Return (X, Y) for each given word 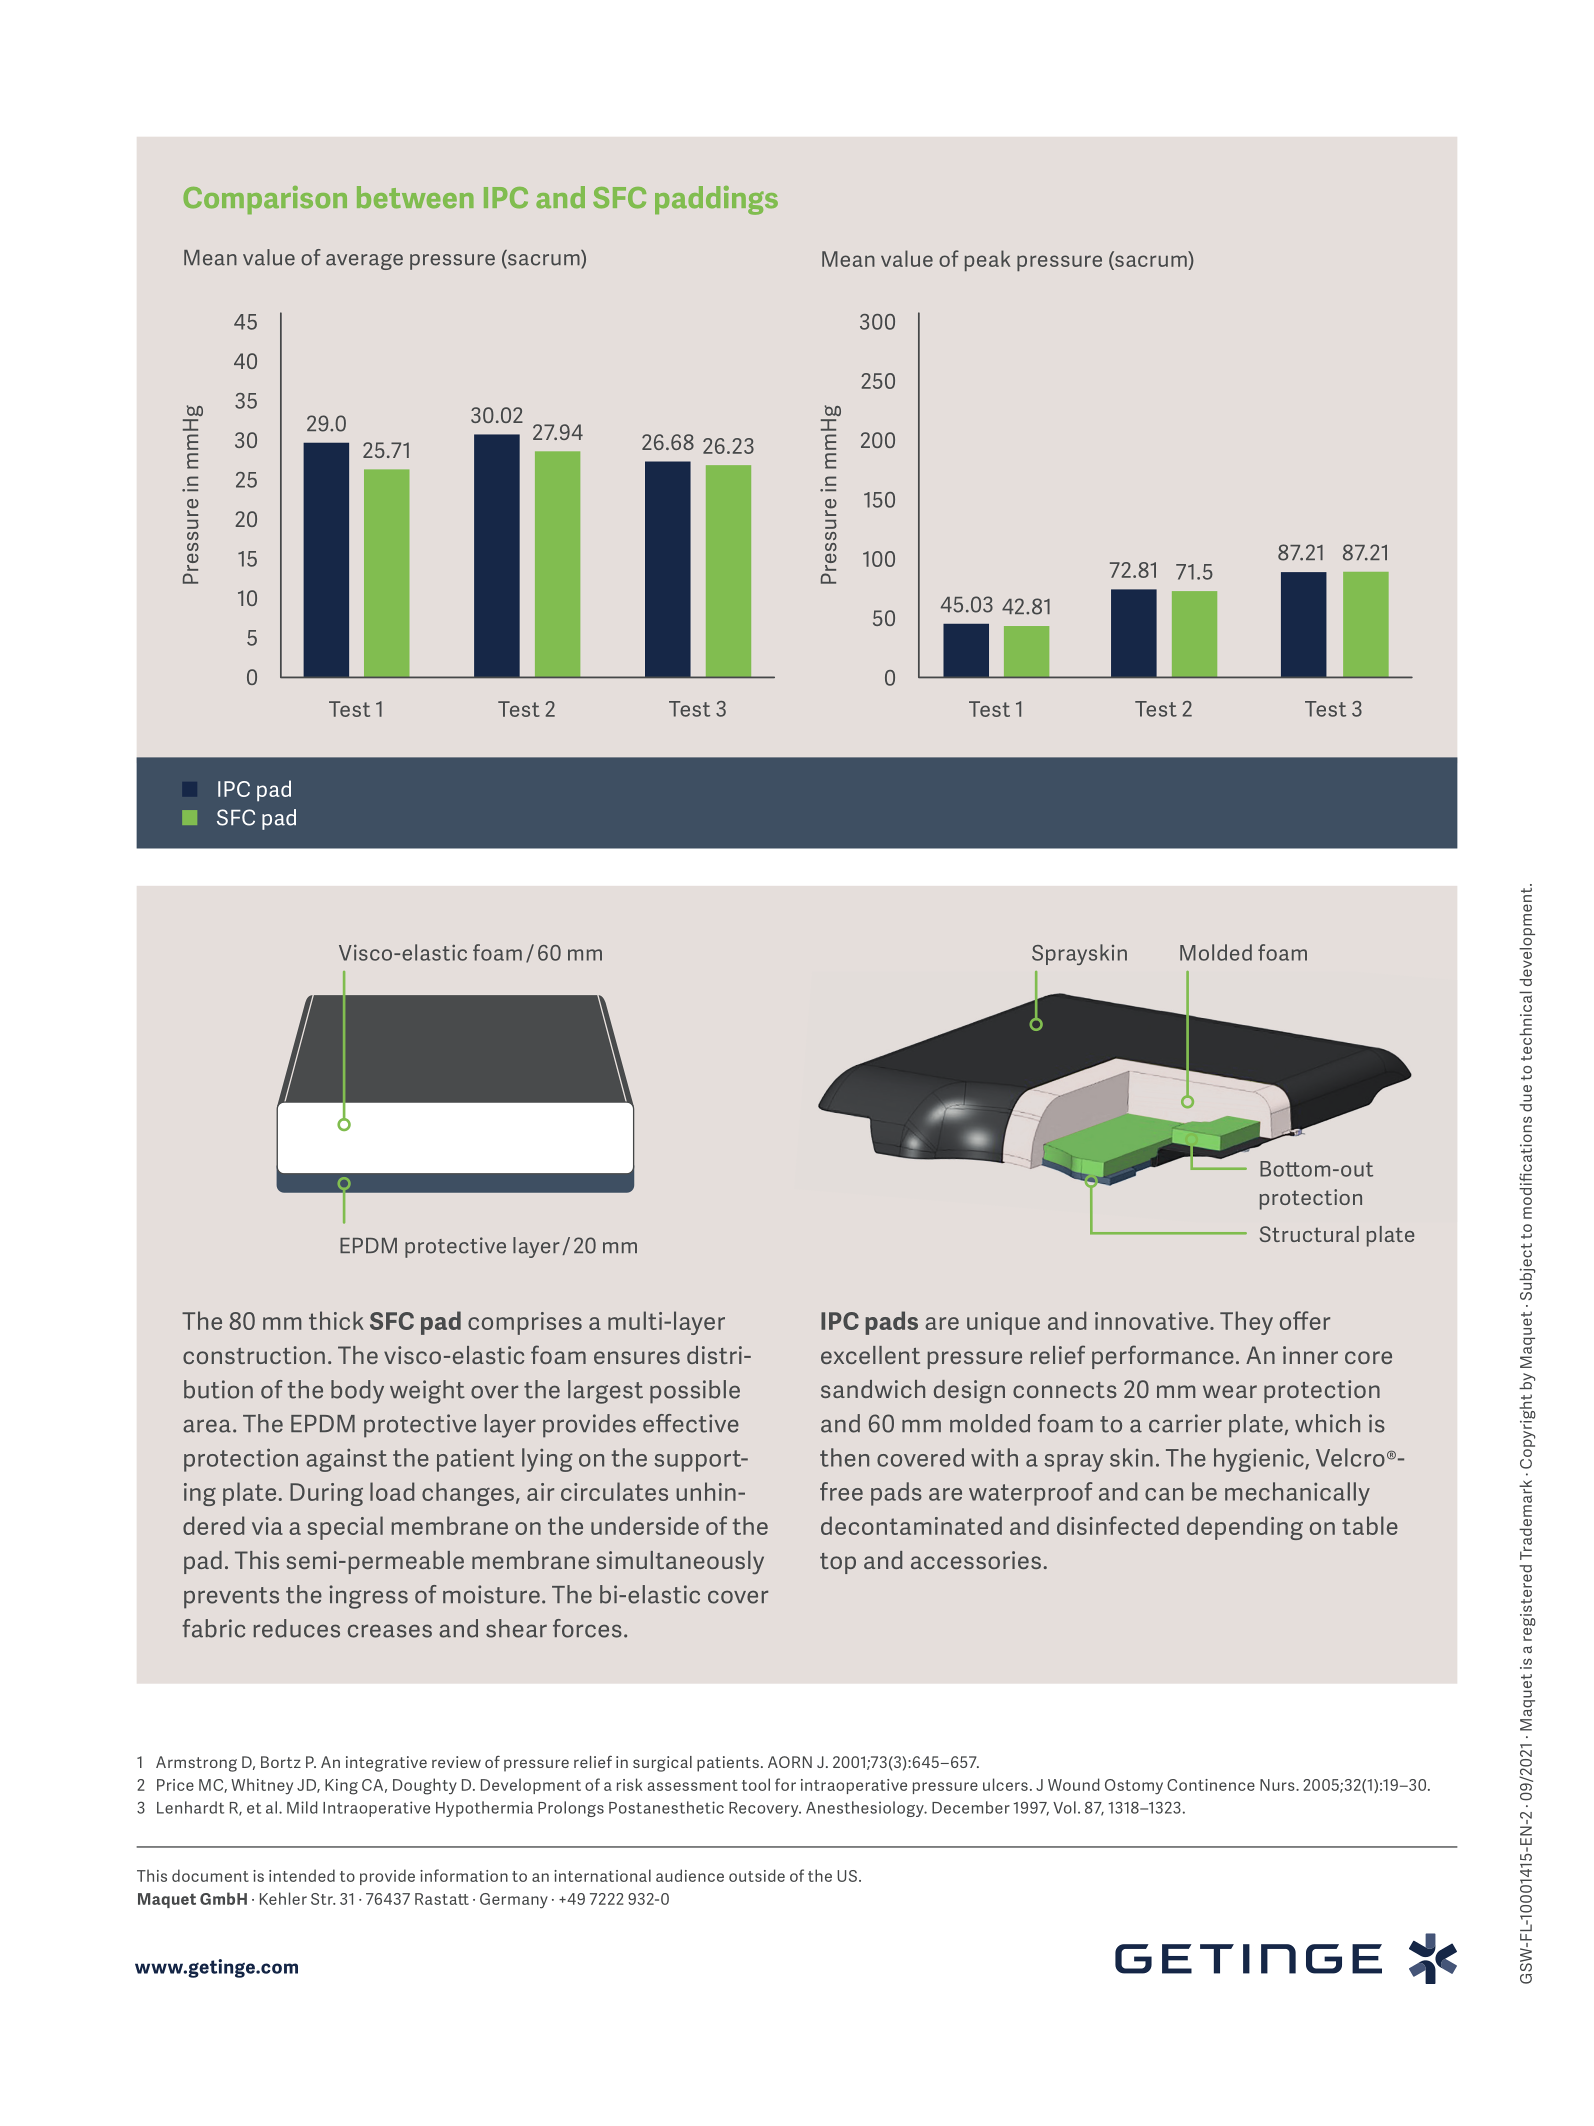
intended (302, 1875)
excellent (870, 1355)
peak (987, 260)
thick (336, 1320)
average (364, 262)
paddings (716, 200)
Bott (1280, 1169)
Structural (1309, 1234)
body (357, 1392)
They (1246, 1323)
